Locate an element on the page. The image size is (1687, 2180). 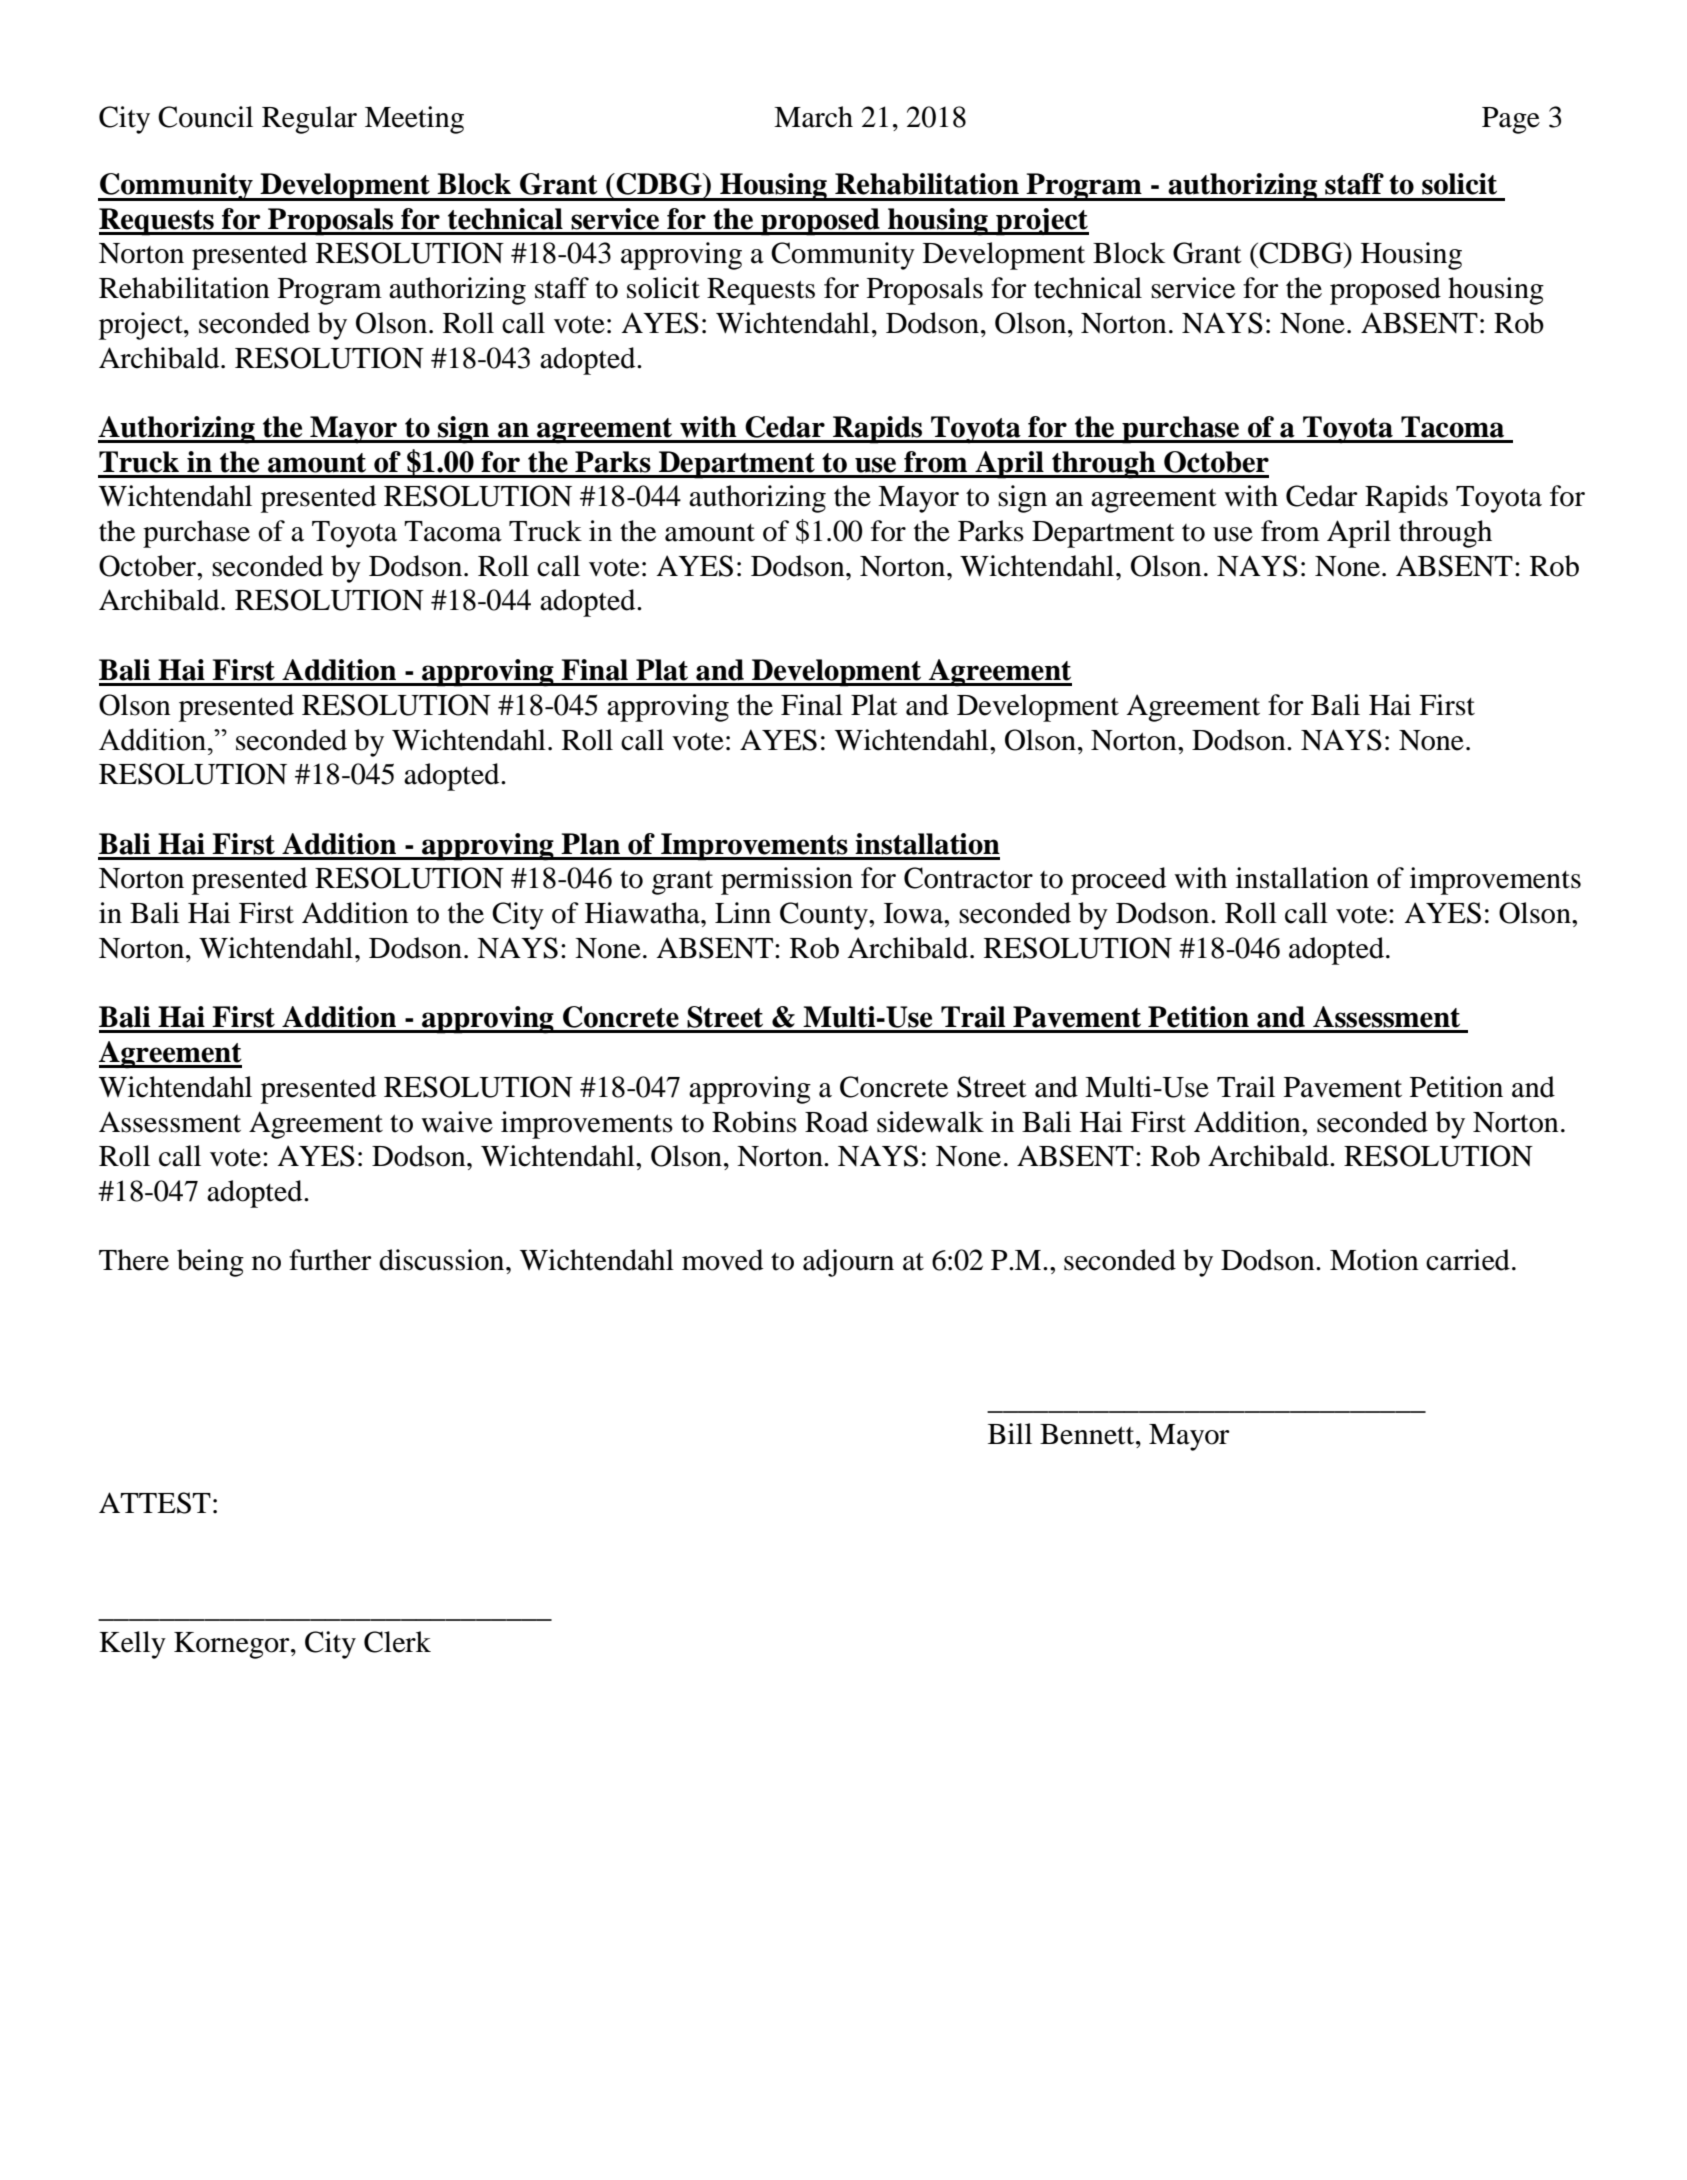
waive is located at coordinates (457, 1122).
